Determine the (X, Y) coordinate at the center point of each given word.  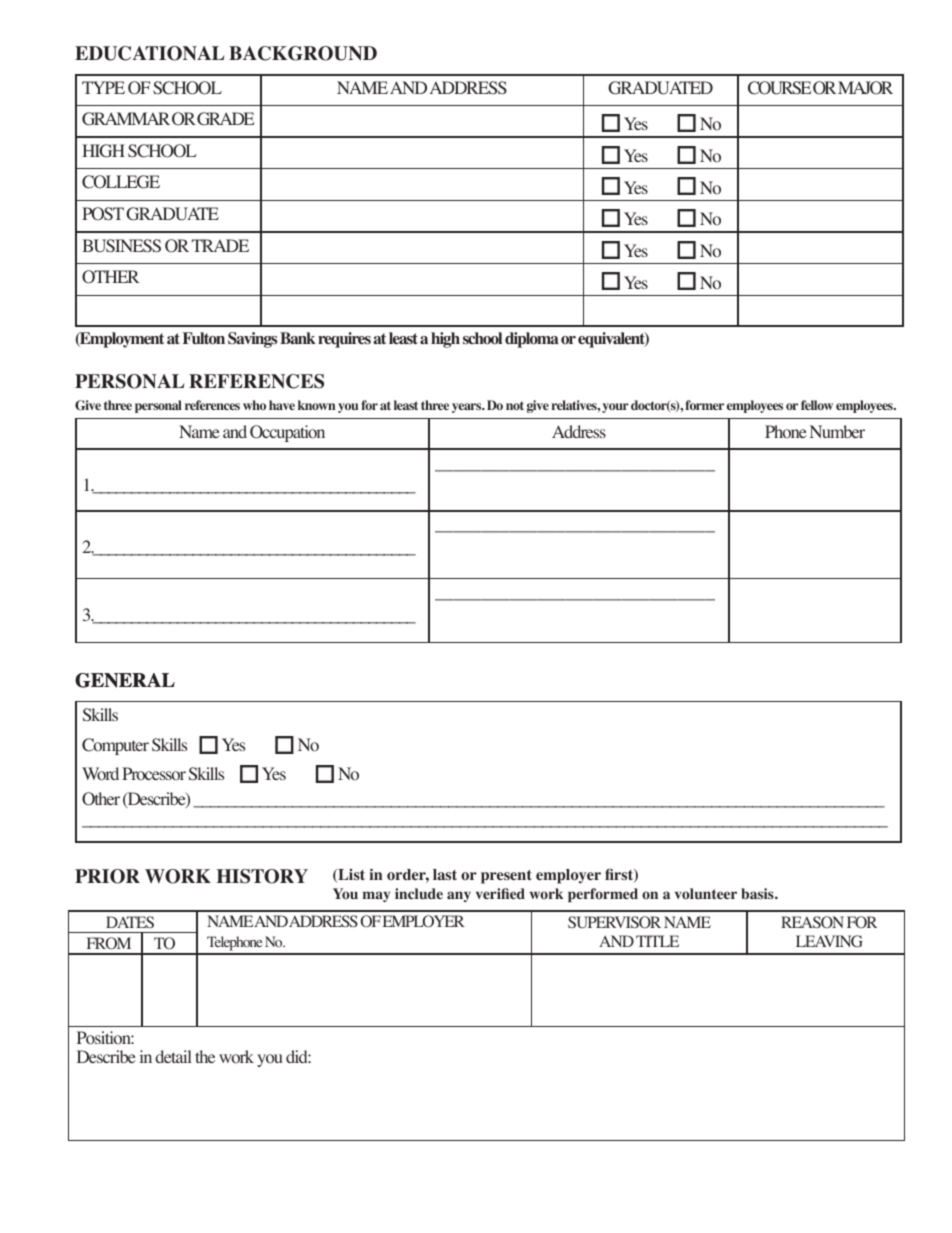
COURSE (779, 88)
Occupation (287, 433)
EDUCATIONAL (149, 53)
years (468, 408)
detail (173, 1056)
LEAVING (829, 941)
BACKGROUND (303, 53)
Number (837, 431)
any (459, 896)
